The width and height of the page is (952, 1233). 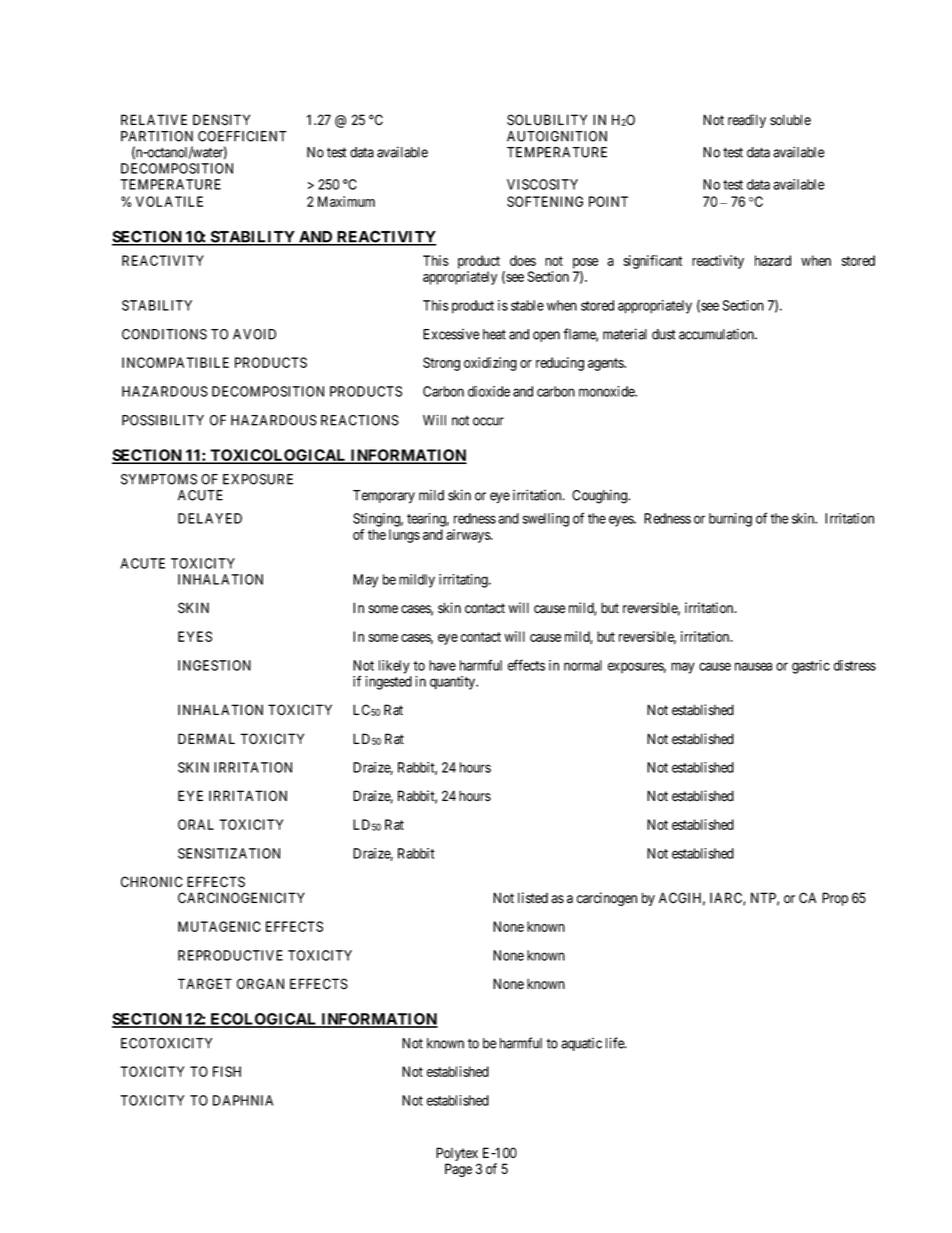 What do you see at coordinates (243, 1100) in the page?
I see `DAPHNIA` at bounding box center [243, 1100].
